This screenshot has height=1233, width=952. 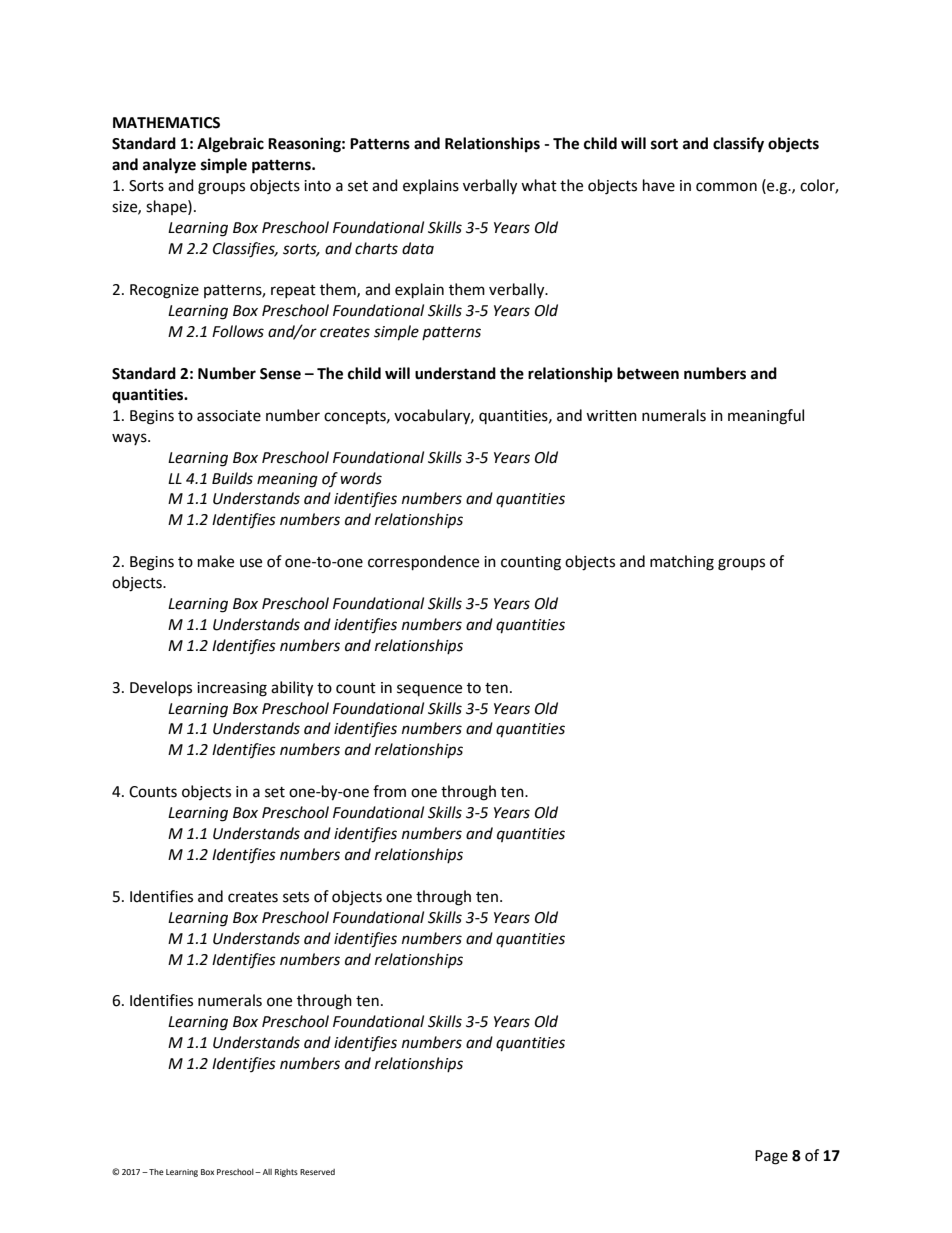 What do you see at coordinates (726, 187) in the screenshot?
I see `common` at bounding box center [726, 187].
